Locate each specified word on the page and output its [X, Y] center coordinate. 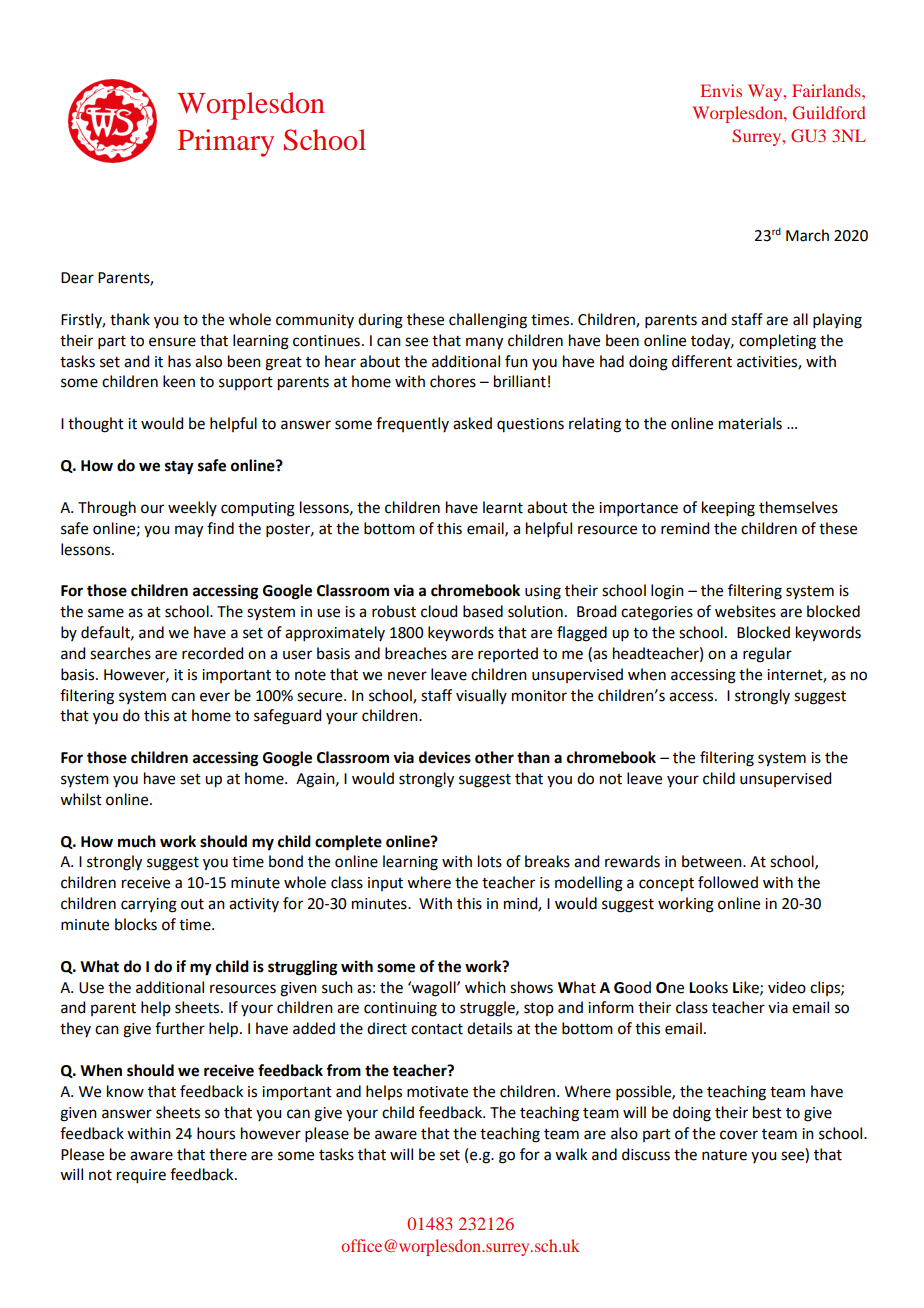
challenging [488, 321]
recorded [212, 653]
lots [490, 861]
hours [216, 1133]
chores [453, 381]
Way [766, 92]
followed [728, 882]
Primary [226, 143]
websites [745, 611]
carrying [149, 905]
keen [179, 381]
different [702, 361]
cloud [439, 611]
